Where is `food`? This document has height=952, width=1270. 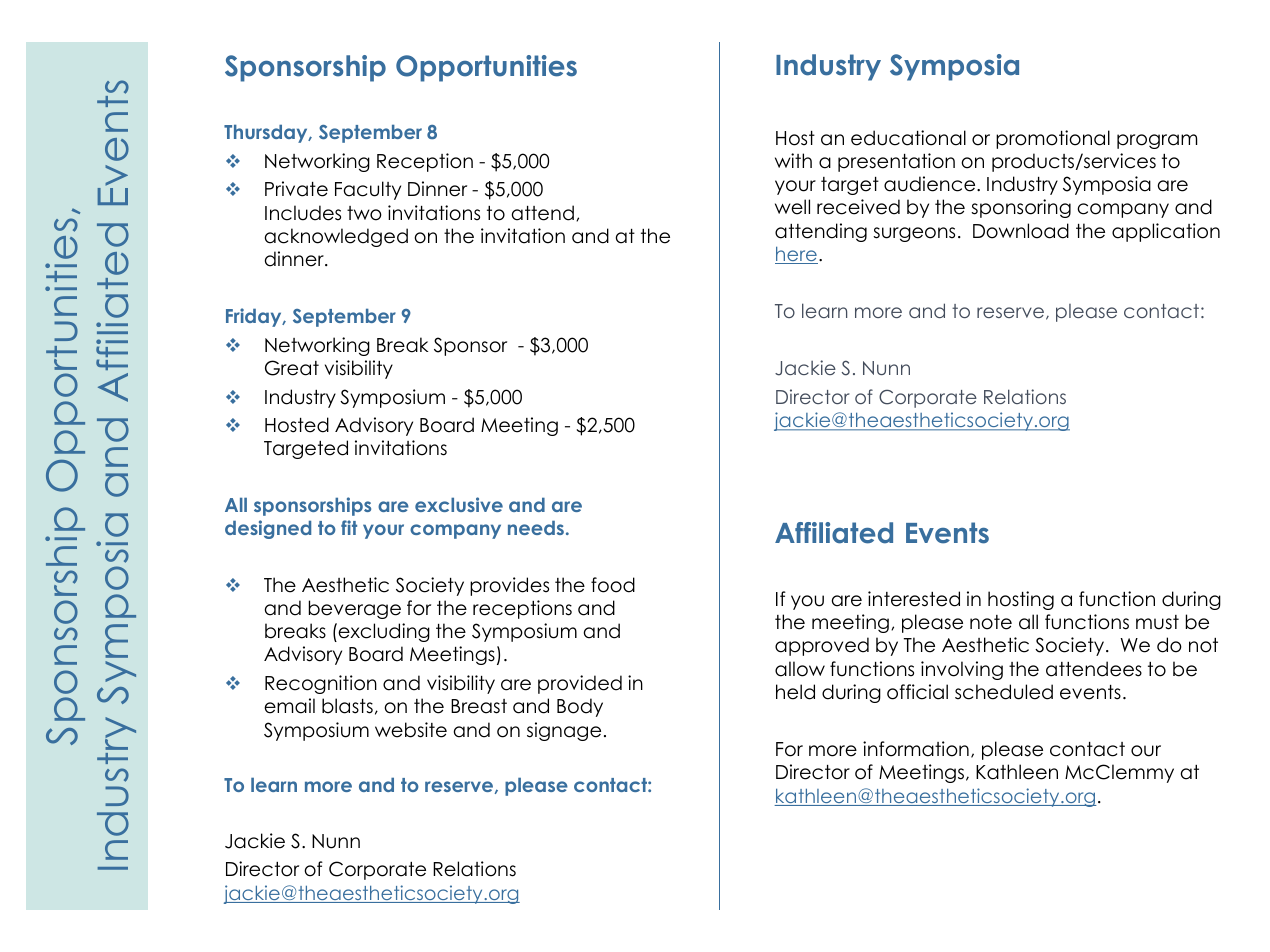
food is located at coordinates (613, 585).
